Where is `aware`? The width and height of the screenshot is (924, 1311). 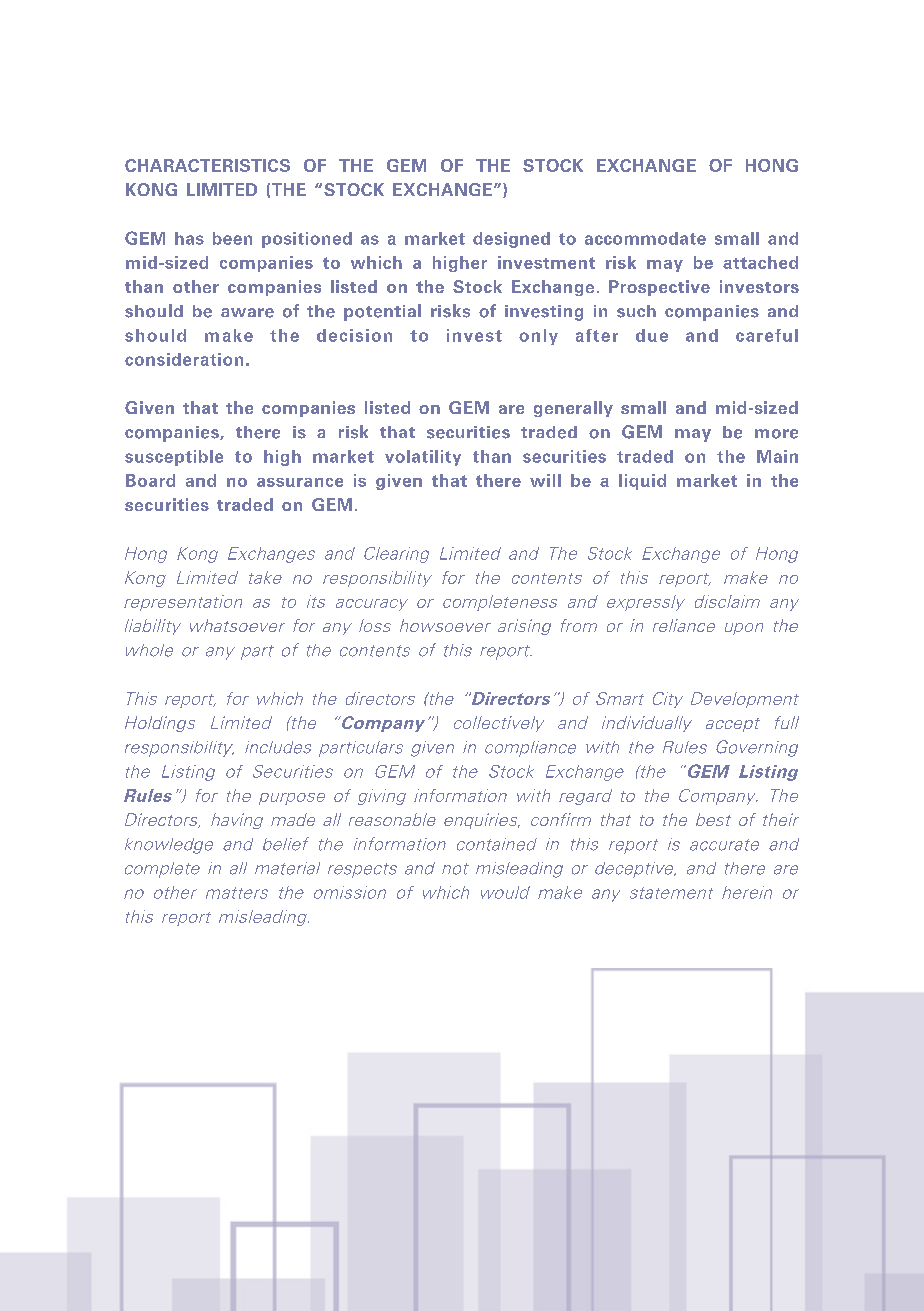 aware is located at coordinates (247, 313).
